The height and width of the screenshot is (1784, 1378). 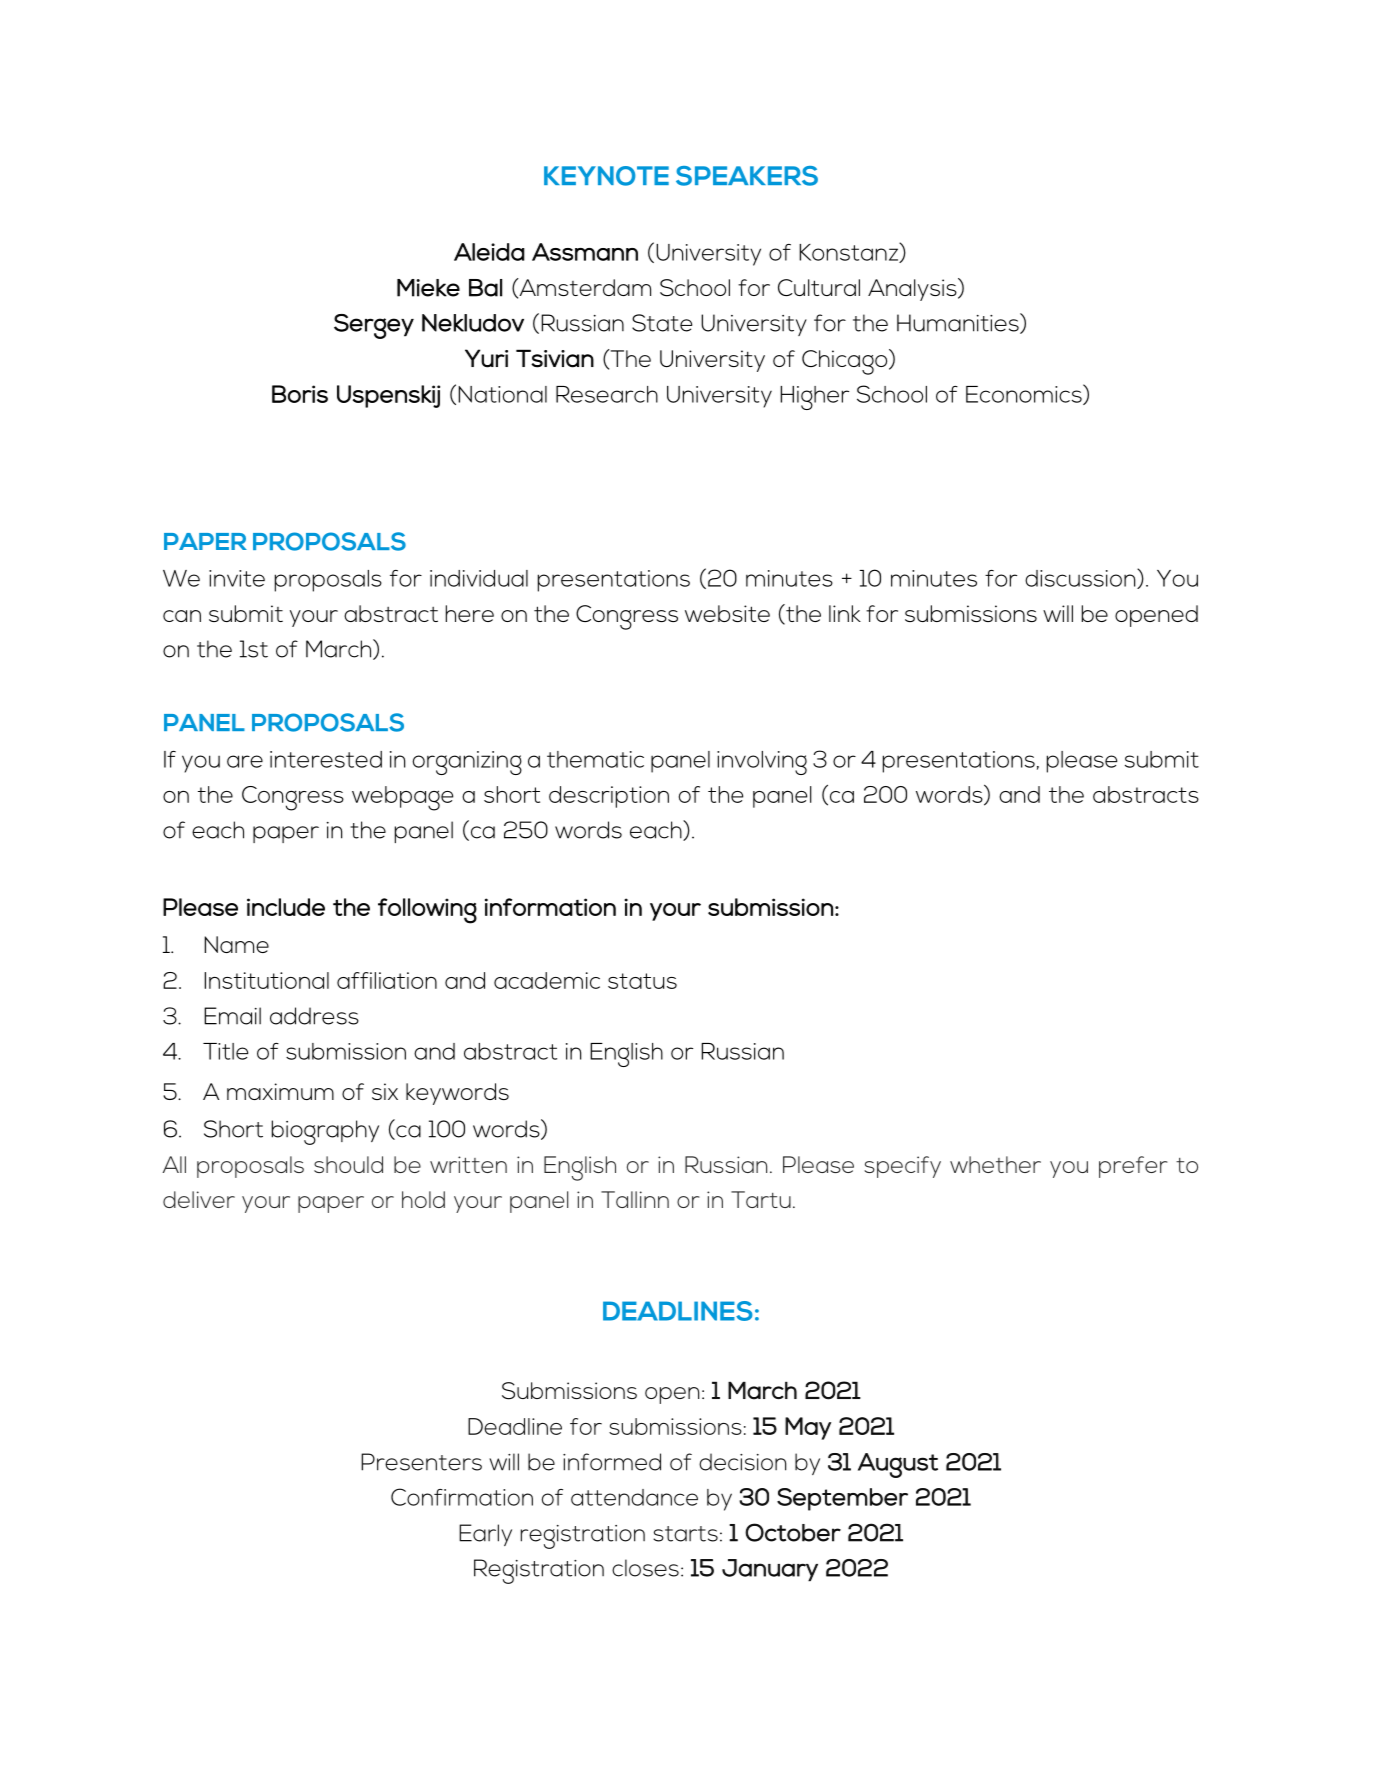 I want to click on whether, so click(x=995, y=1164).
